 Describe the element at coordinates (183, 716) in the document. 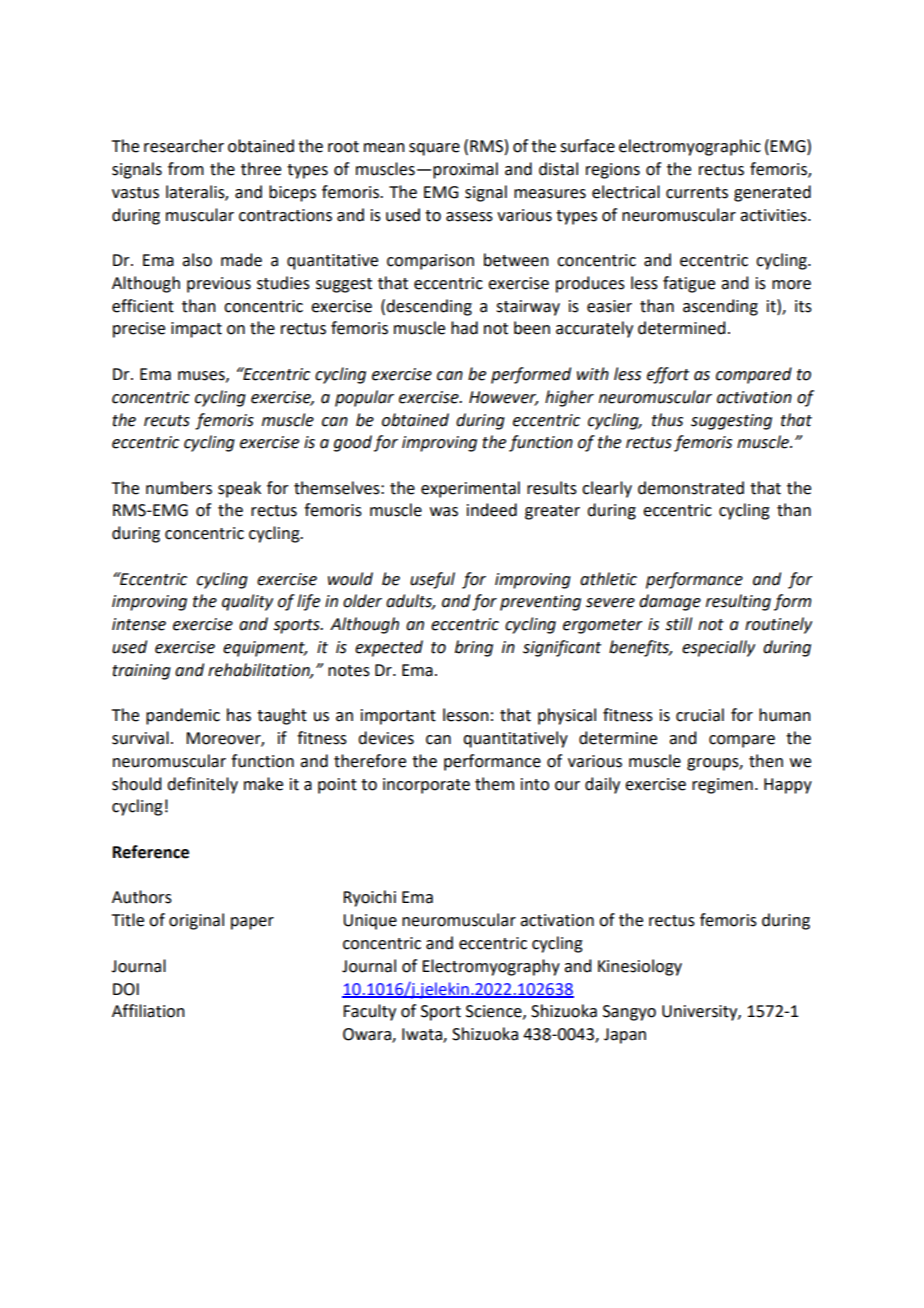

I see `pandemic` at that location.
